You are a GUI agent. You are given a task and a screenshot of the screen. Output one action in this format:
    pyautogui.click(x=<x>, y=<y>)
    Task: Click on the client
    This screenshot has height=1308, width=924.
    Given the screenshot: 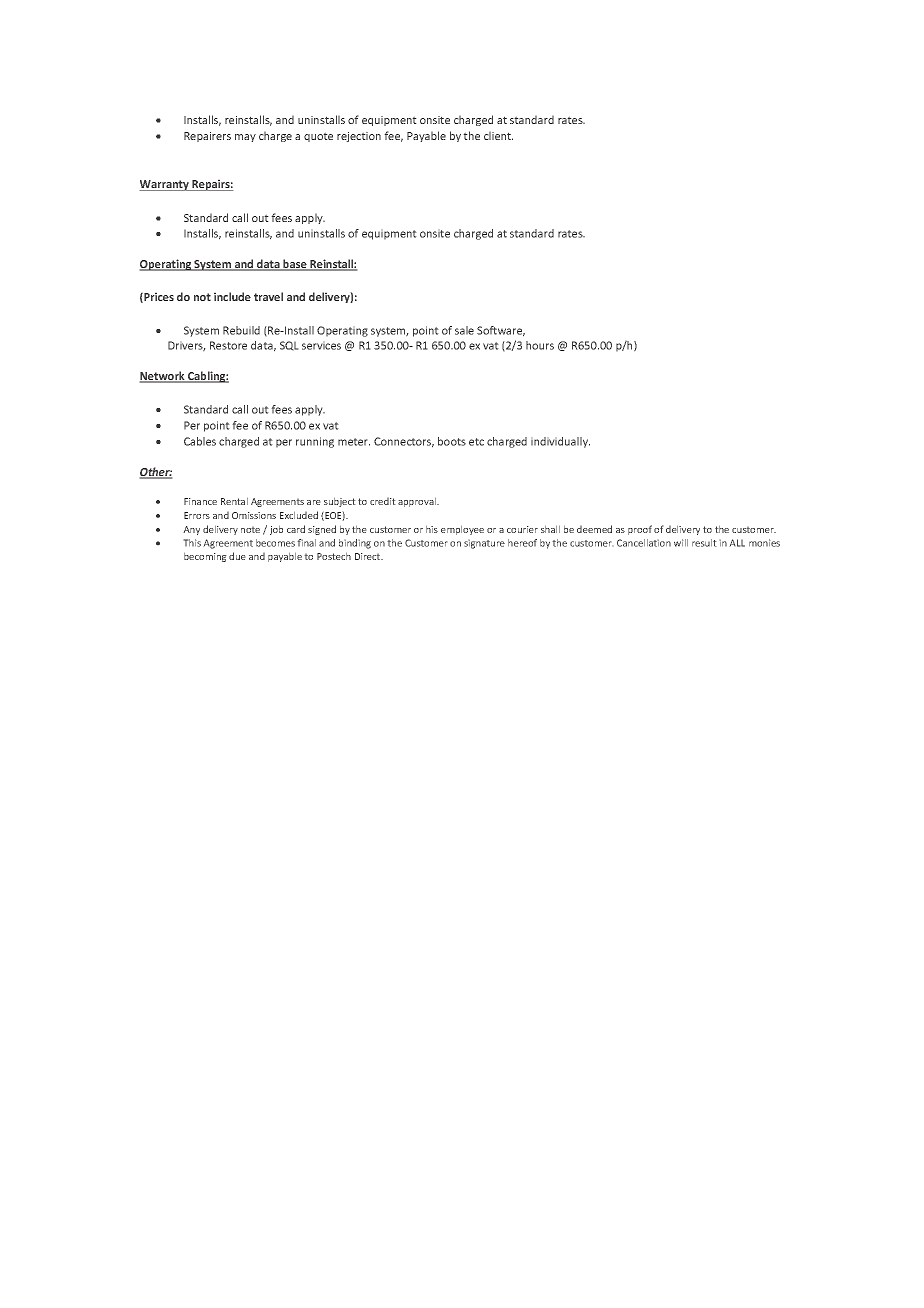 What is the action you would take?
    pyautogui.click(x=498, y=135)
